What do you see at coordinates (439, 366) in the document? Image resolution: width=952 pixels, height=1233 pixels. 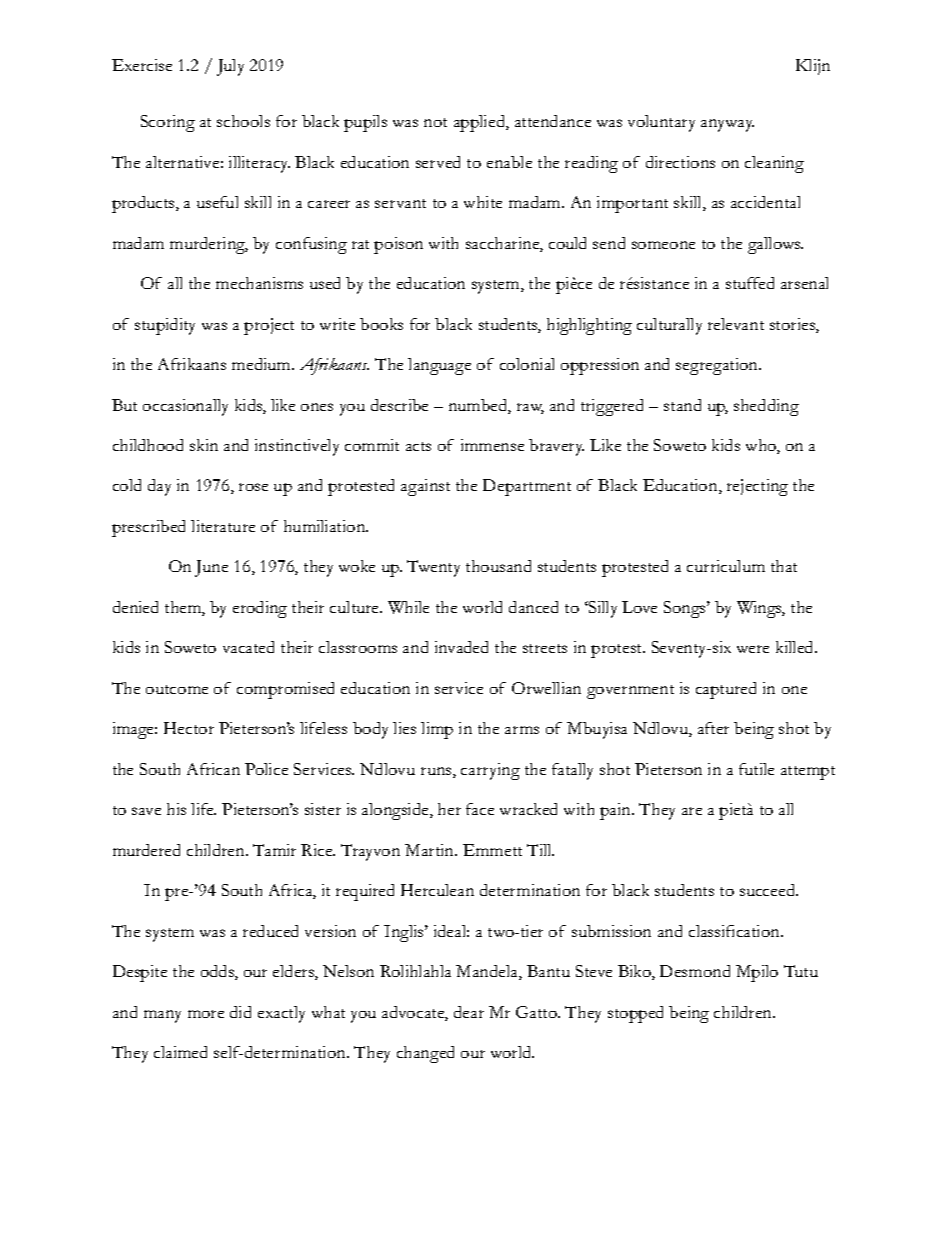 I see `language` at bounding box center [439, 366].
